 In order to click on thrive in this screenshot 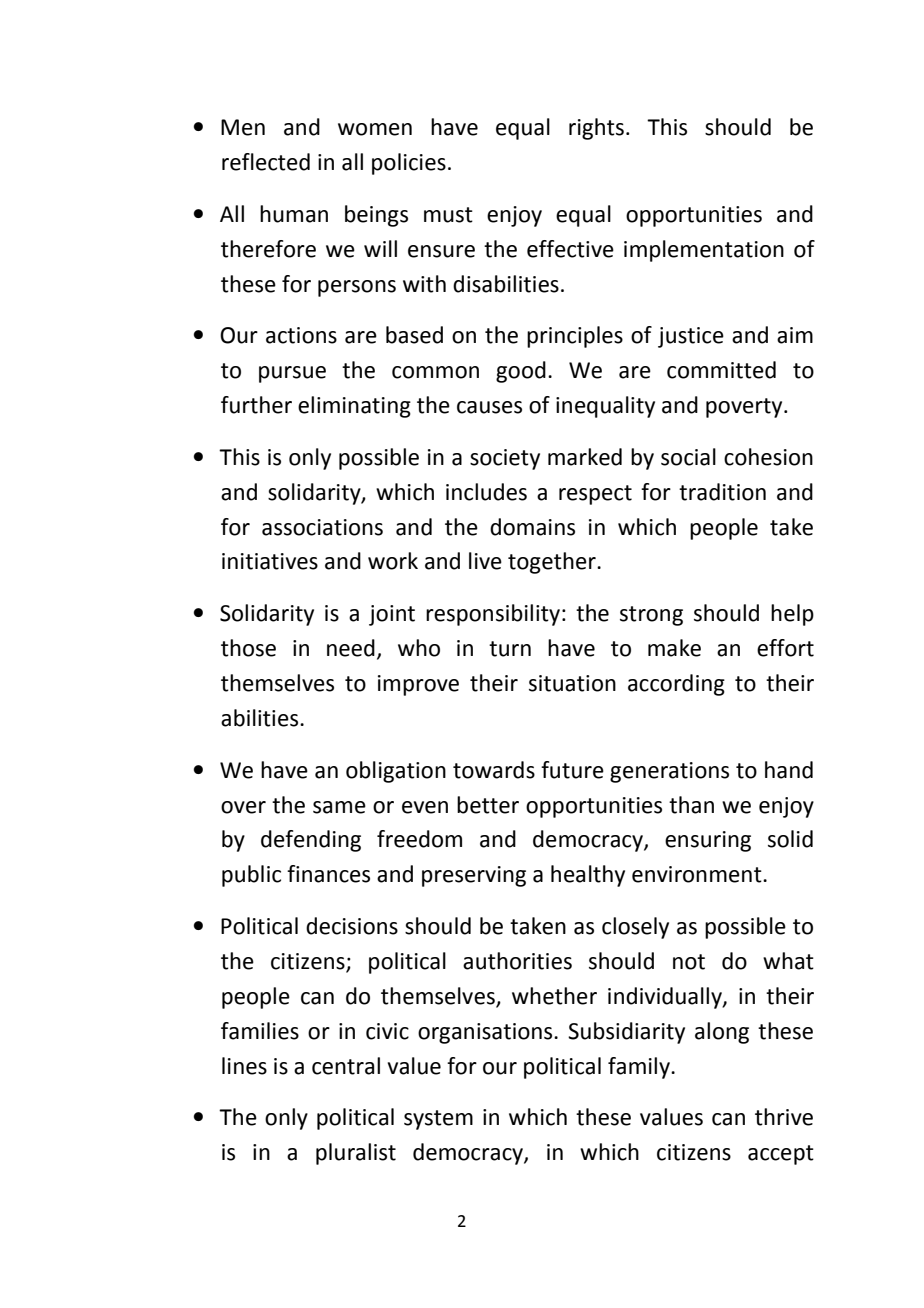, I will do `click(784, 1117)`.
